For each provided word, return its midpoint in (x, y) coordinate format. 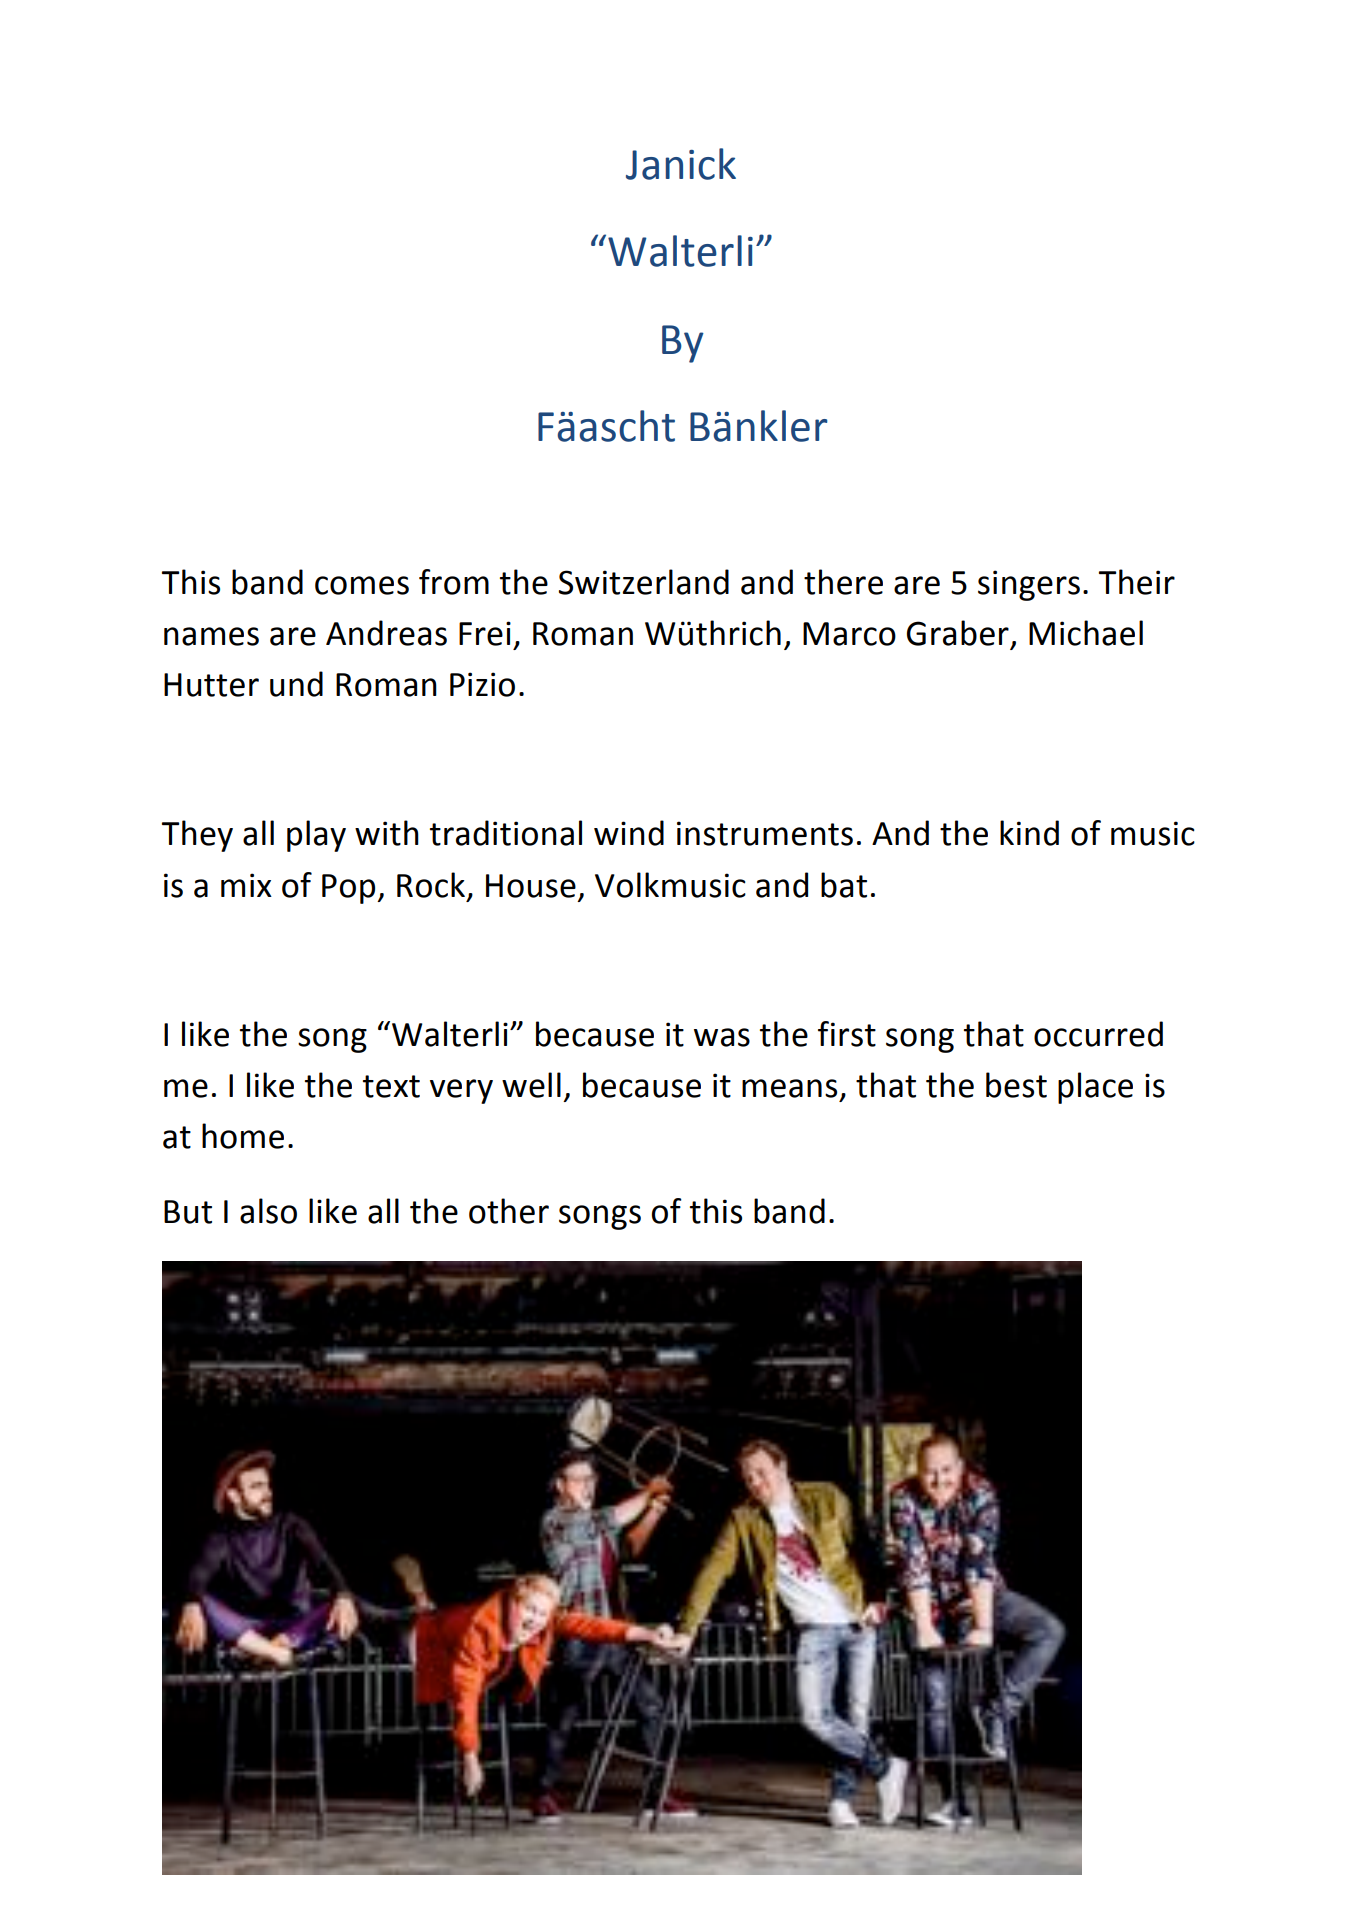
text (391, 1086)
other (509, 1211)
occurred (1098, 1034)
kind (1029, 833)
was (722, 1037)
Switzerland (644, 582)
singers (1029, 585)
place (1095, 1088)
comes (362, 585)
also (268, 1211)
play (316, 836)
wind (629, 833)
